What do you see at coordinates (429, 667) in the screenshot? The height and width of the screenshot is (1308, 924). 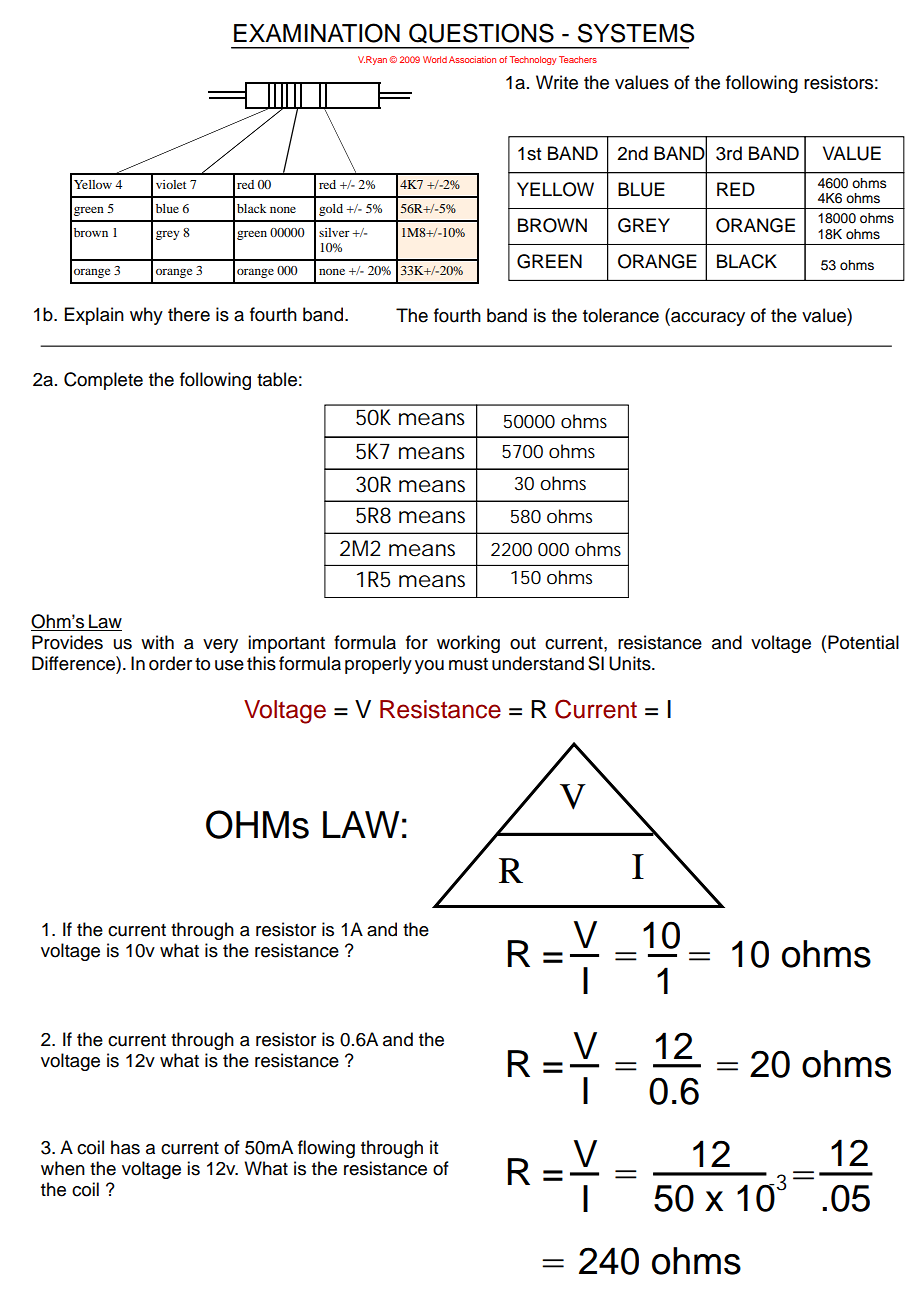 I see `you` at bounding box center [429, 667].
